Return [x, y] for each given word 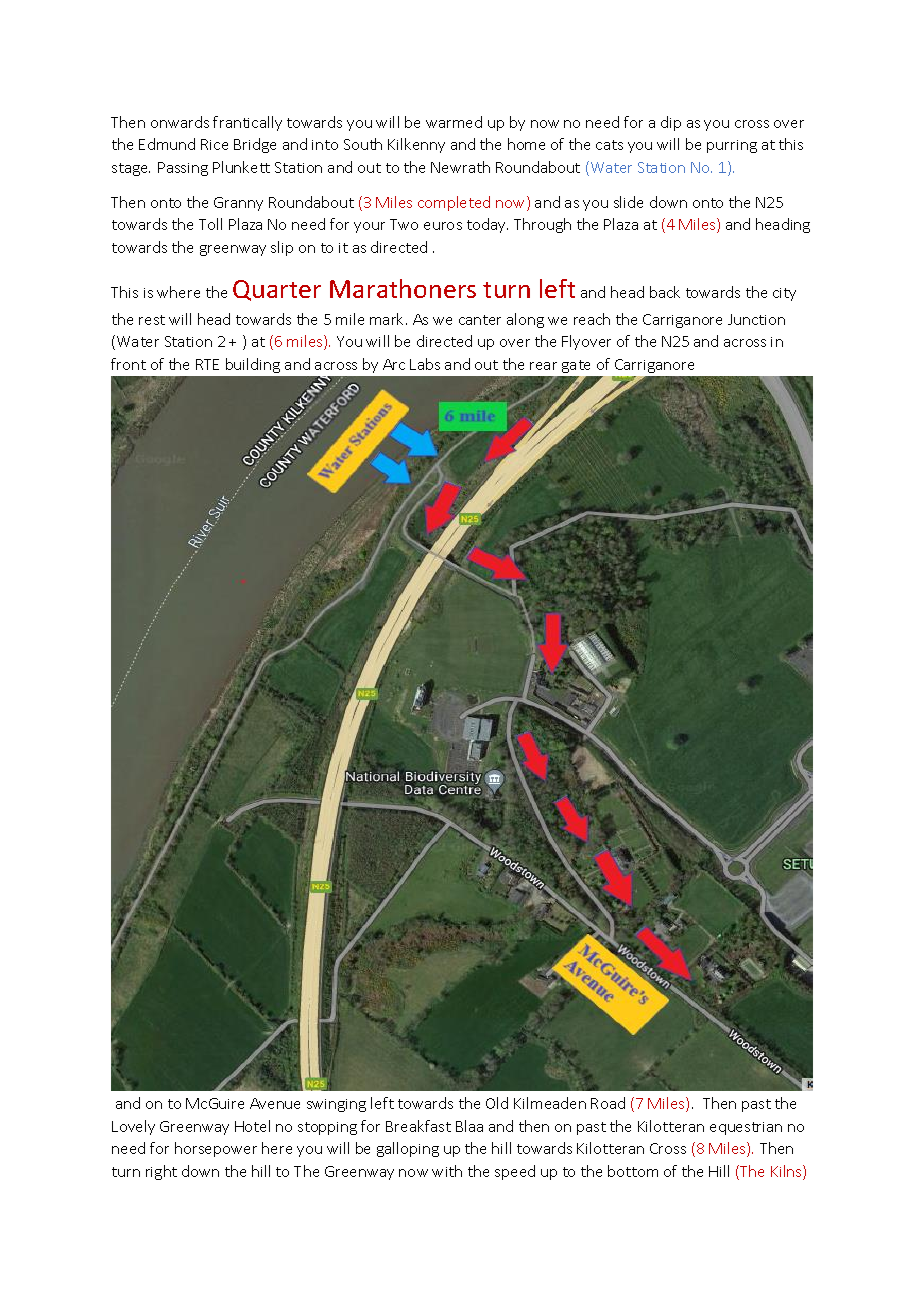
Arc [394, 364]
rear [543, 366]
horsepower [216, 1149]
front [128, 364]
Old [497, 1103]
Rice [214, 144]
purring [732, 146]
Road [608, 1103]
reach [592, 319]
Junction [756, 319]
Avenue [275, 1103]
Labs [425, 364]
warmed [454, 122]
